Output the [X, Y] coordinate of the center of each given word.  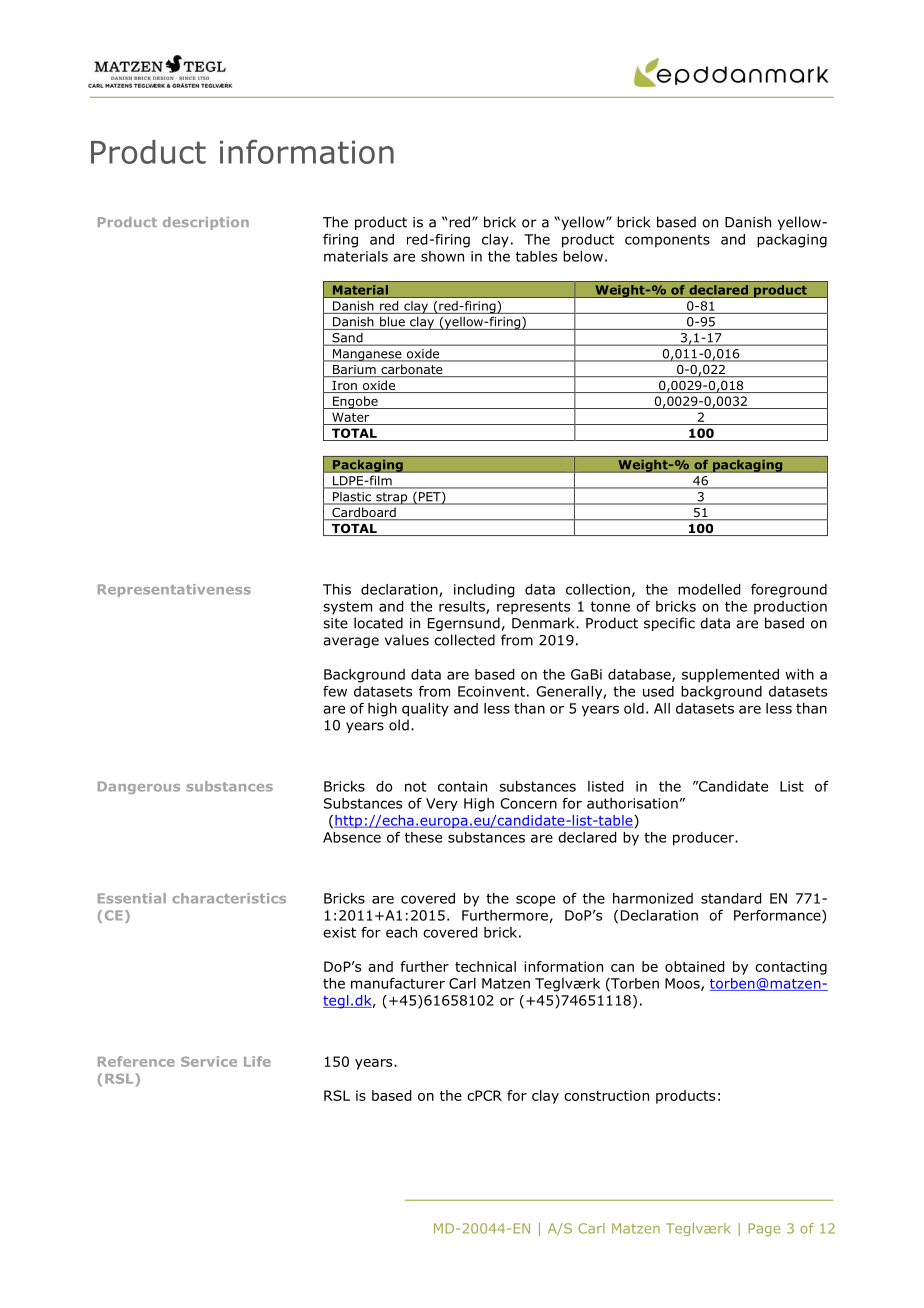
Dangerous [139, 787]
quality [425, 710]
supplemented [730, 676]
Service [209, 1061]
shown [442, 256]
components [667, 241]
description [206, 223]
